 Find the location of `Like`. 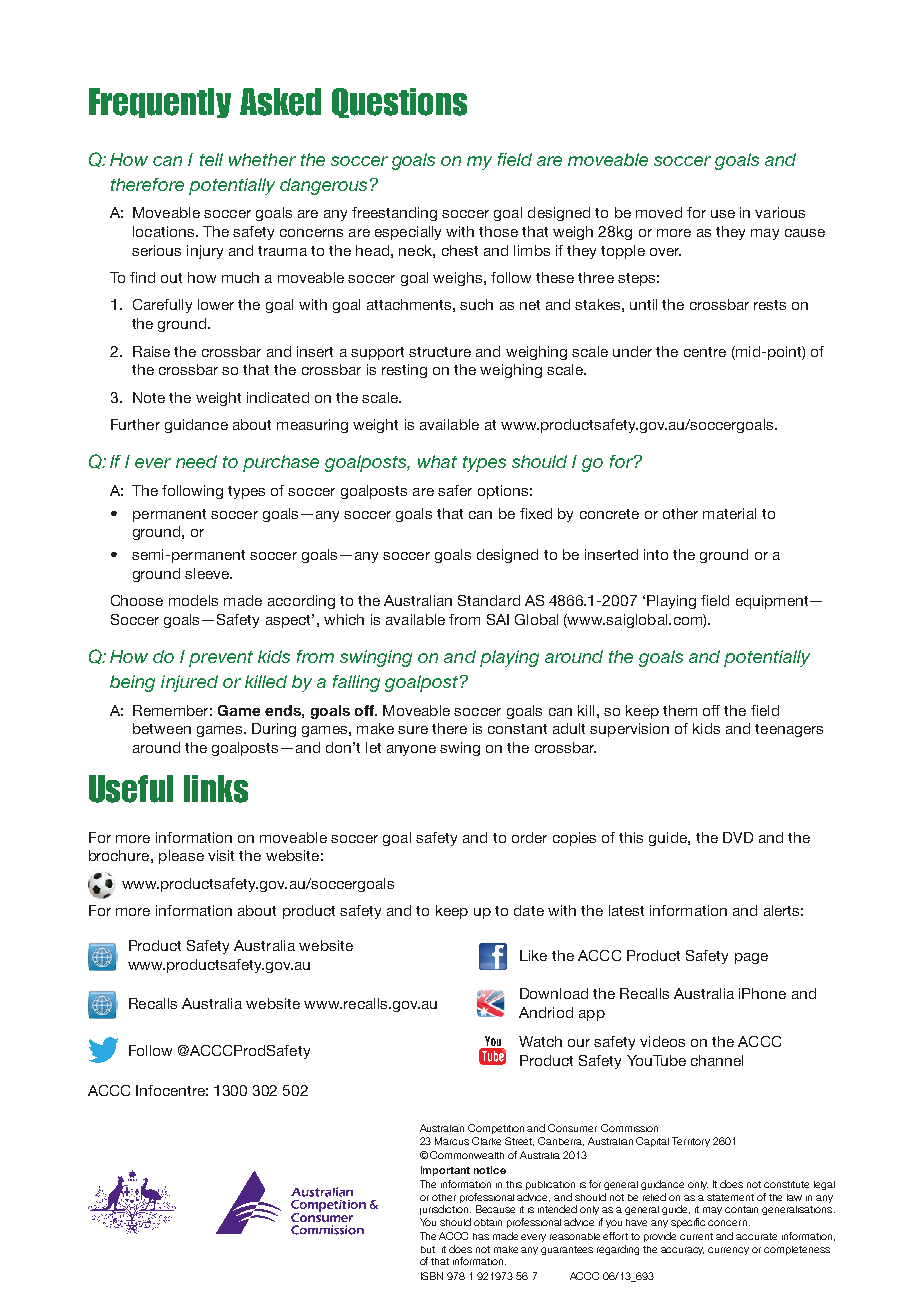

Like is located at coordinates (533, 955).
